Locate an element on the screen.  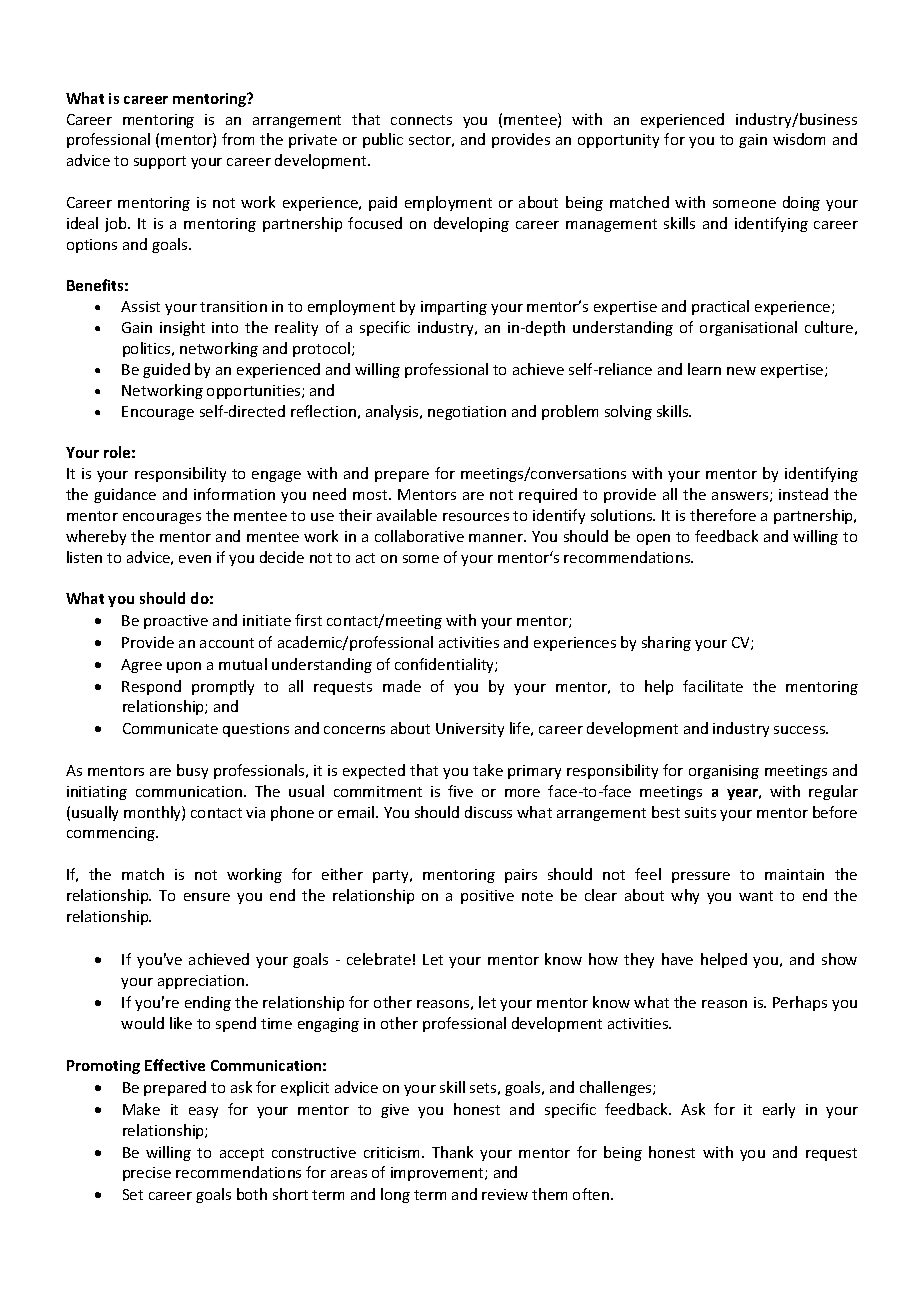
support is located at coordinates (160, 162).
